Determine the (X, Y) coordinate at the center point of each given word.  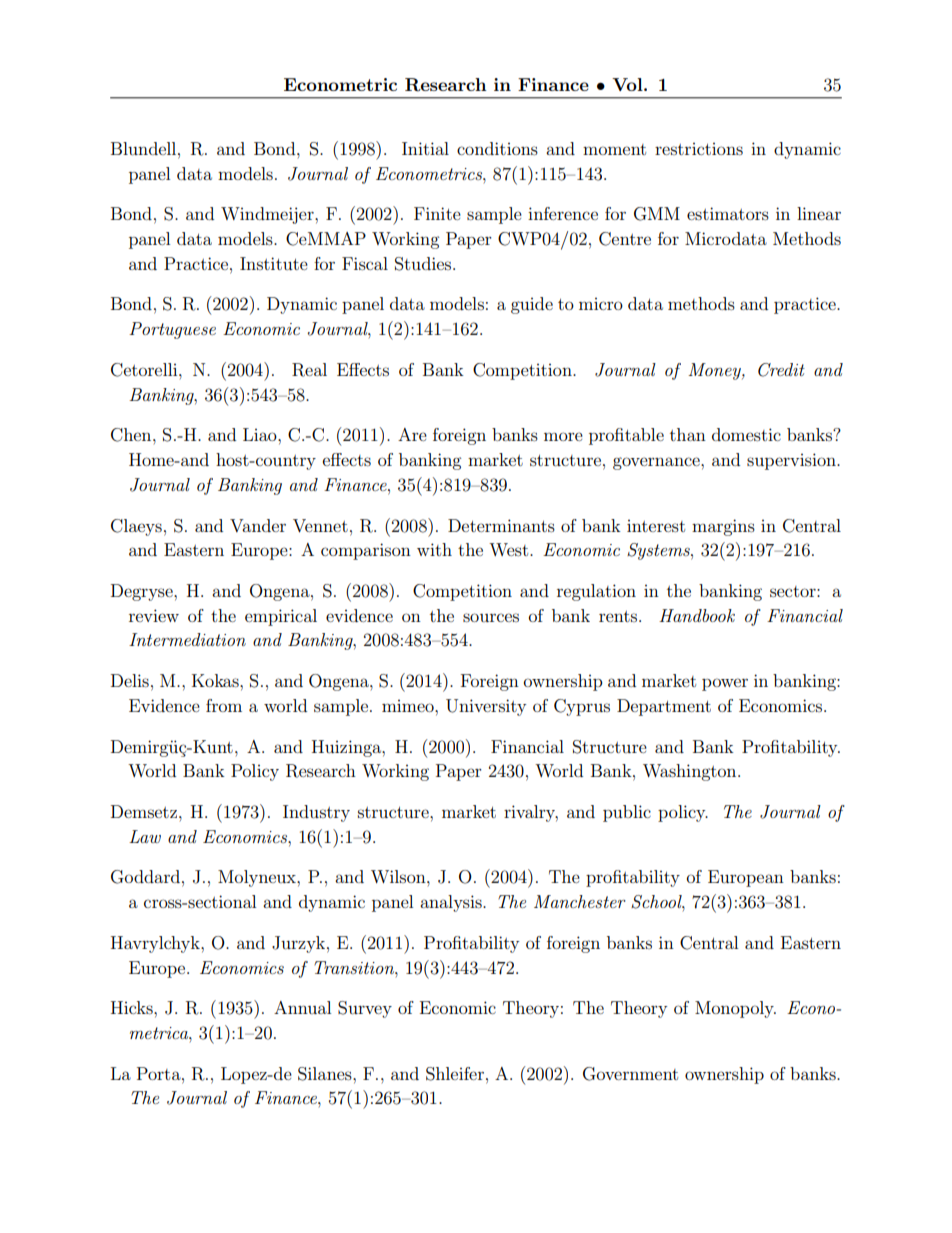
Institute (274, 263)
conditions (497, 148)
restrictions (699, 149)
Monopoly (735, 1009)
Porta (160, 1073)
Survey (365, 1009)
